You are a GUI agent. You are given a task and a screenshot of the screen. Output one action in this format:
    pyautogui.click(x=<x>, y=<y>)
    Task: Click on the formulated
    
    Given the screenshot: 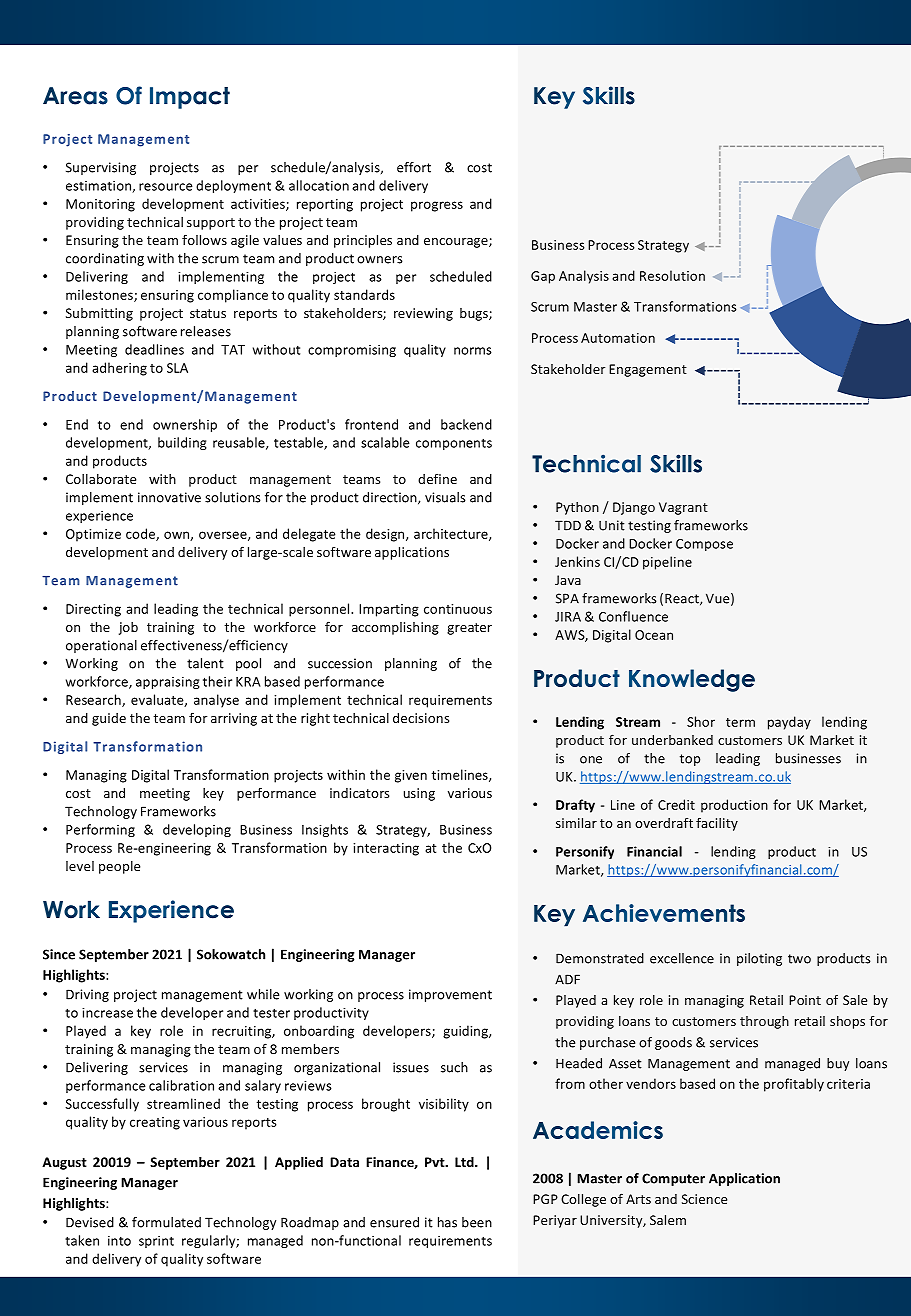 What is the action you would take?
    pyautogui.click(x=166, y=1222)
